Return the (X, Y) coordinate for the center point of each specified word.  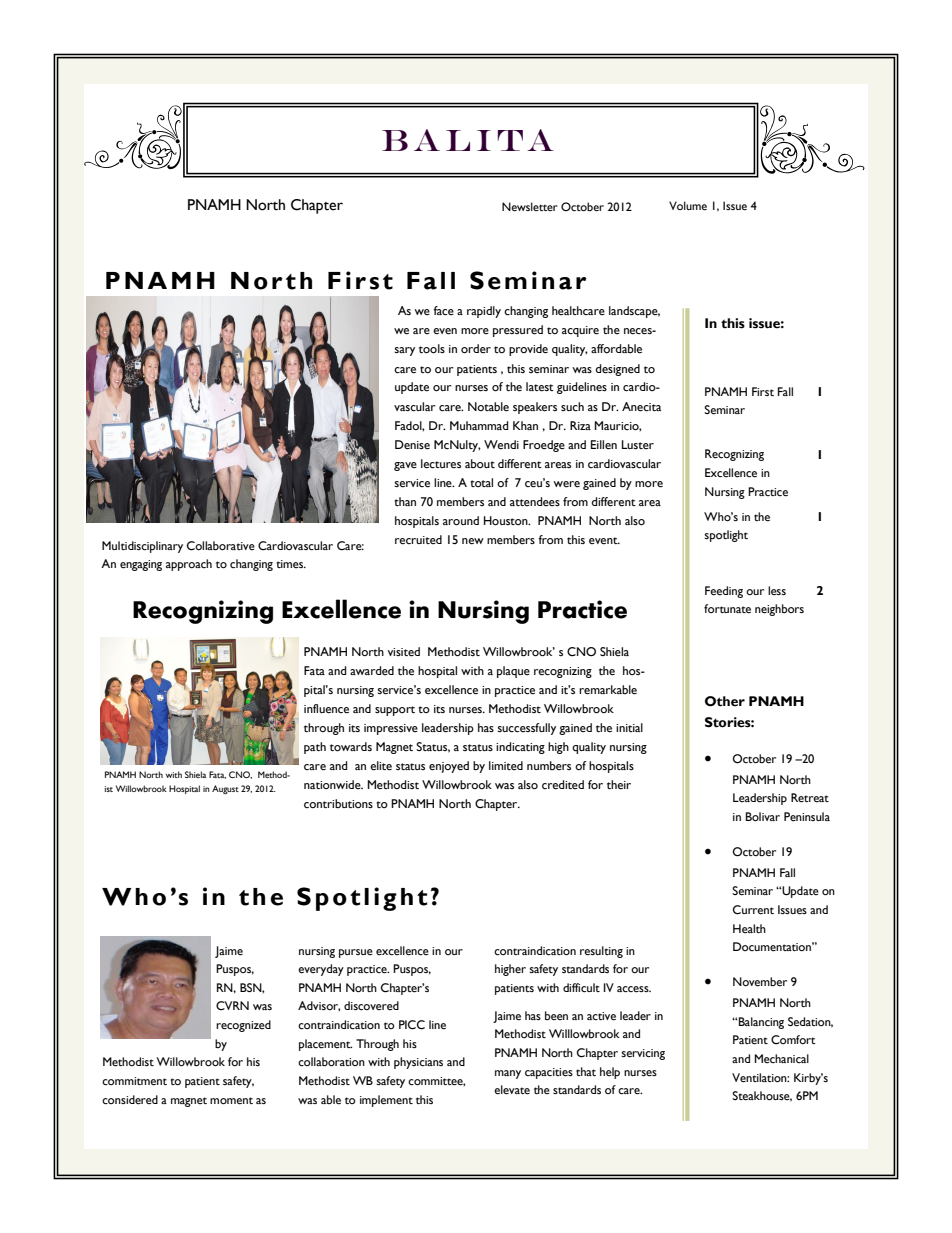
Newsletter (530, 206)
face (443, 311)
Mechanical (781, 1058)
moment (231, 1101)
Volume (688, 205)
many (508, 1074)
